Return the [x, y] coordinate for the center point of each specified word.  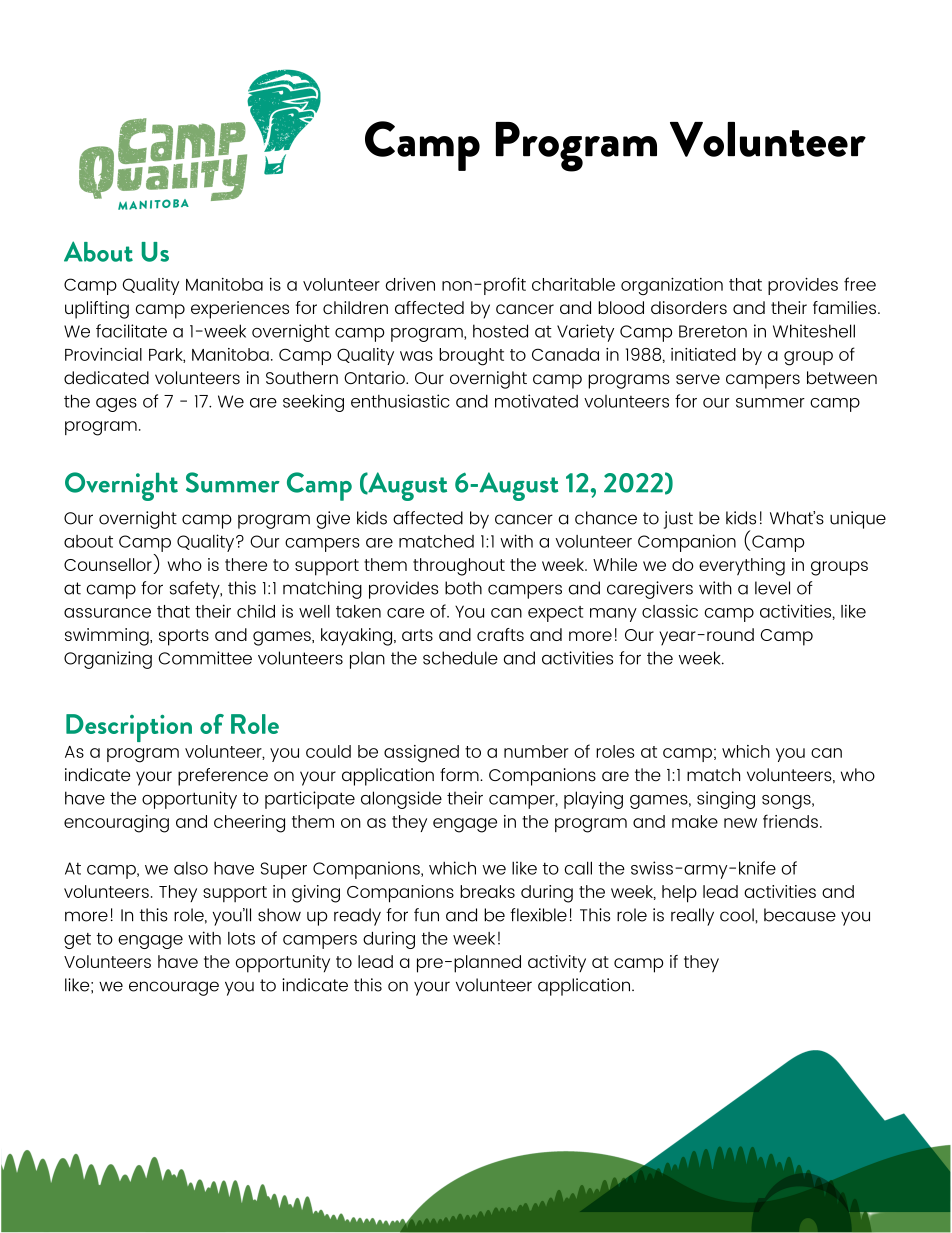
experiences [240, 310]
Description [129, 728]
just [678, 520]
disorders [689, 307]
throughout [459, 567]
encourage [174, 988]
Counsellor [108, 564]
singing [726, 800]
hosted [500, 331]
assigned [421, 754]
